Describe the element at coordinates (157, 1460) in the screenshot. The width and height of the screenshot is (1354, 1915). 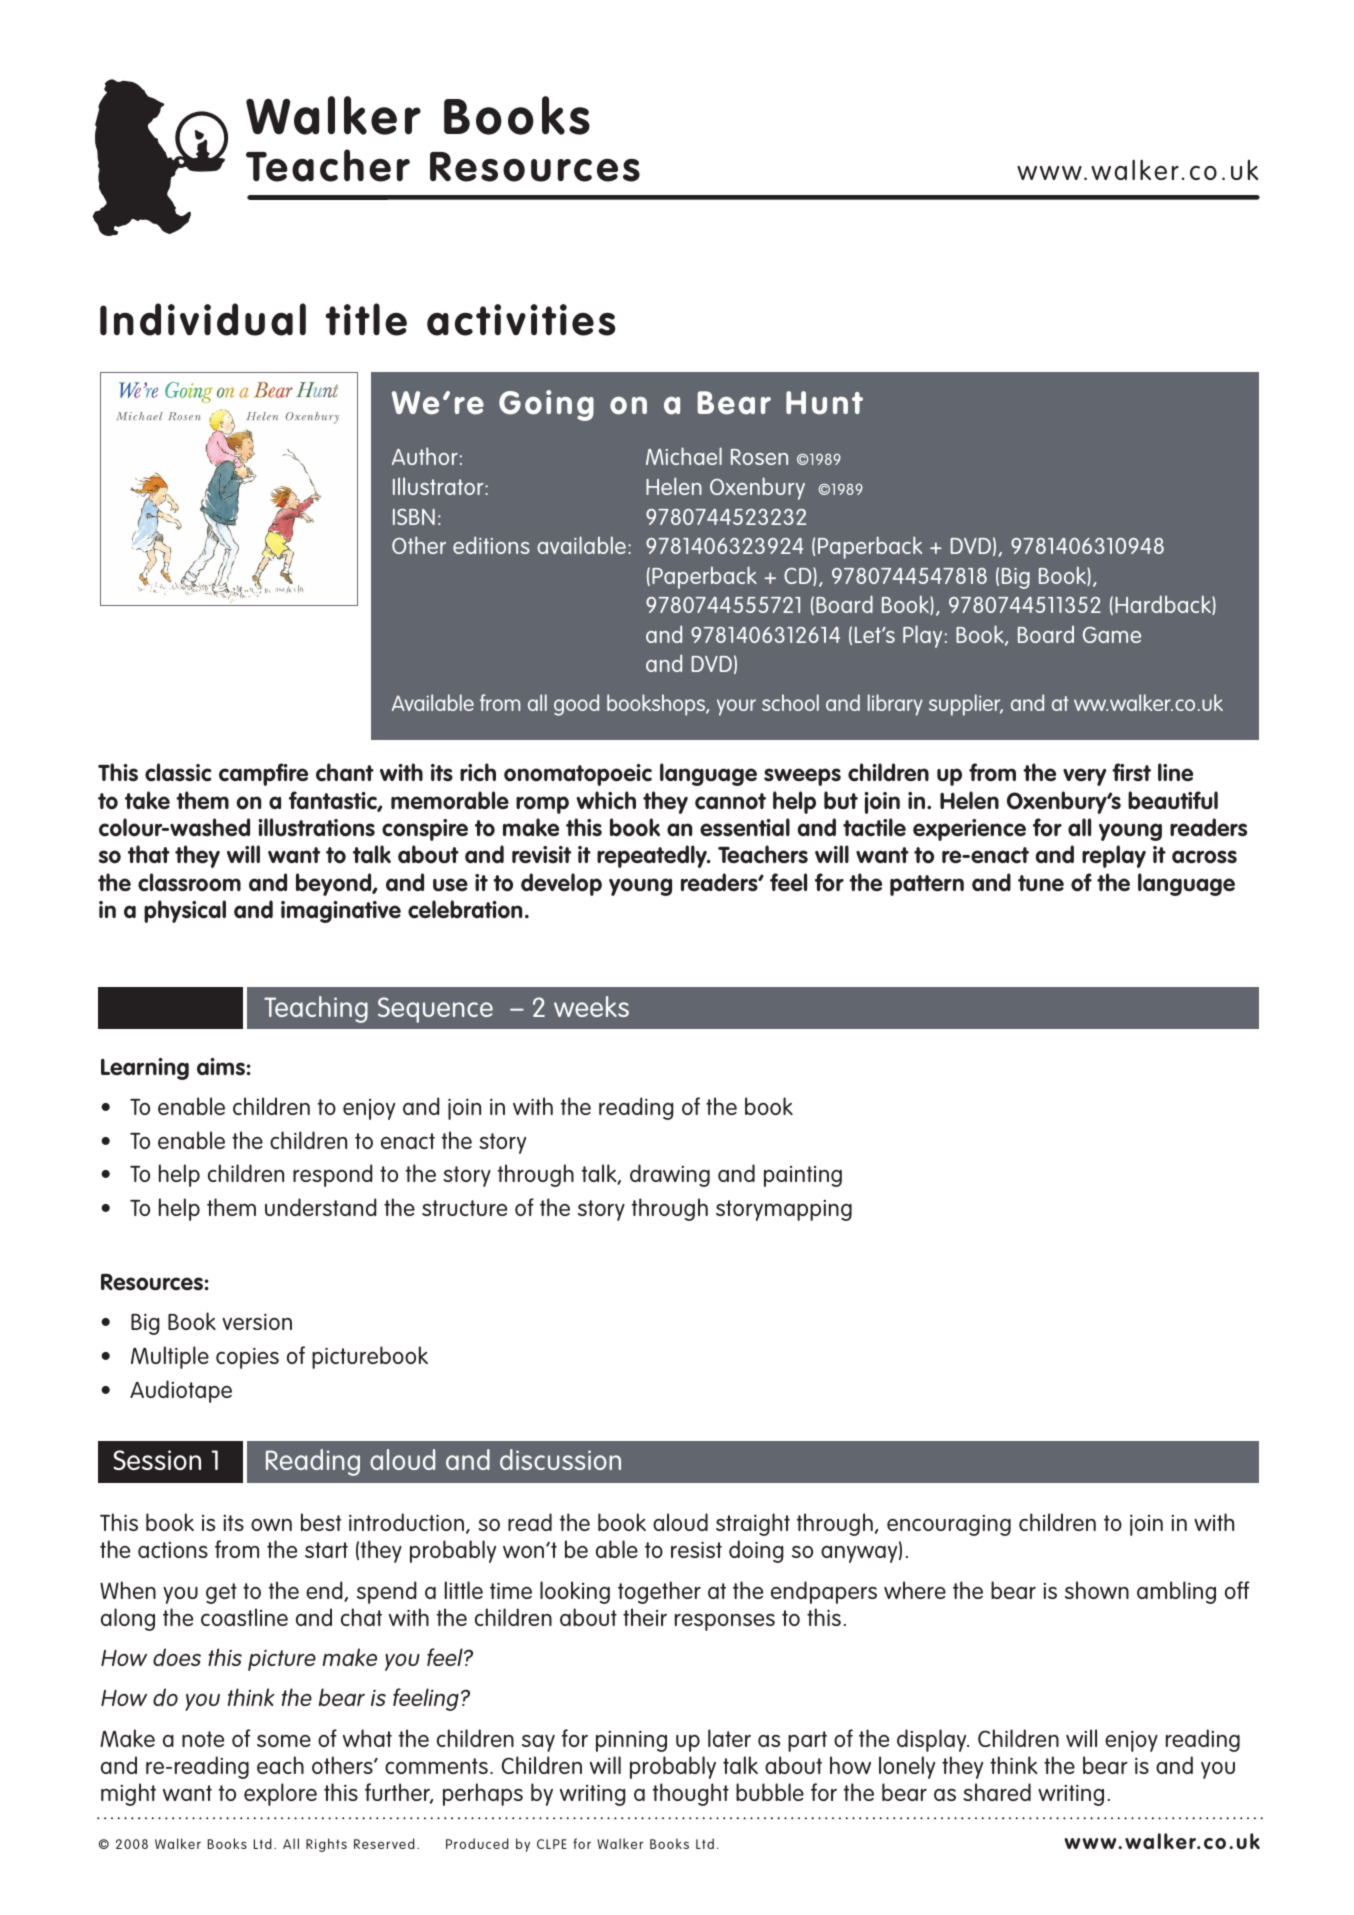
I see `Session` at that location.
